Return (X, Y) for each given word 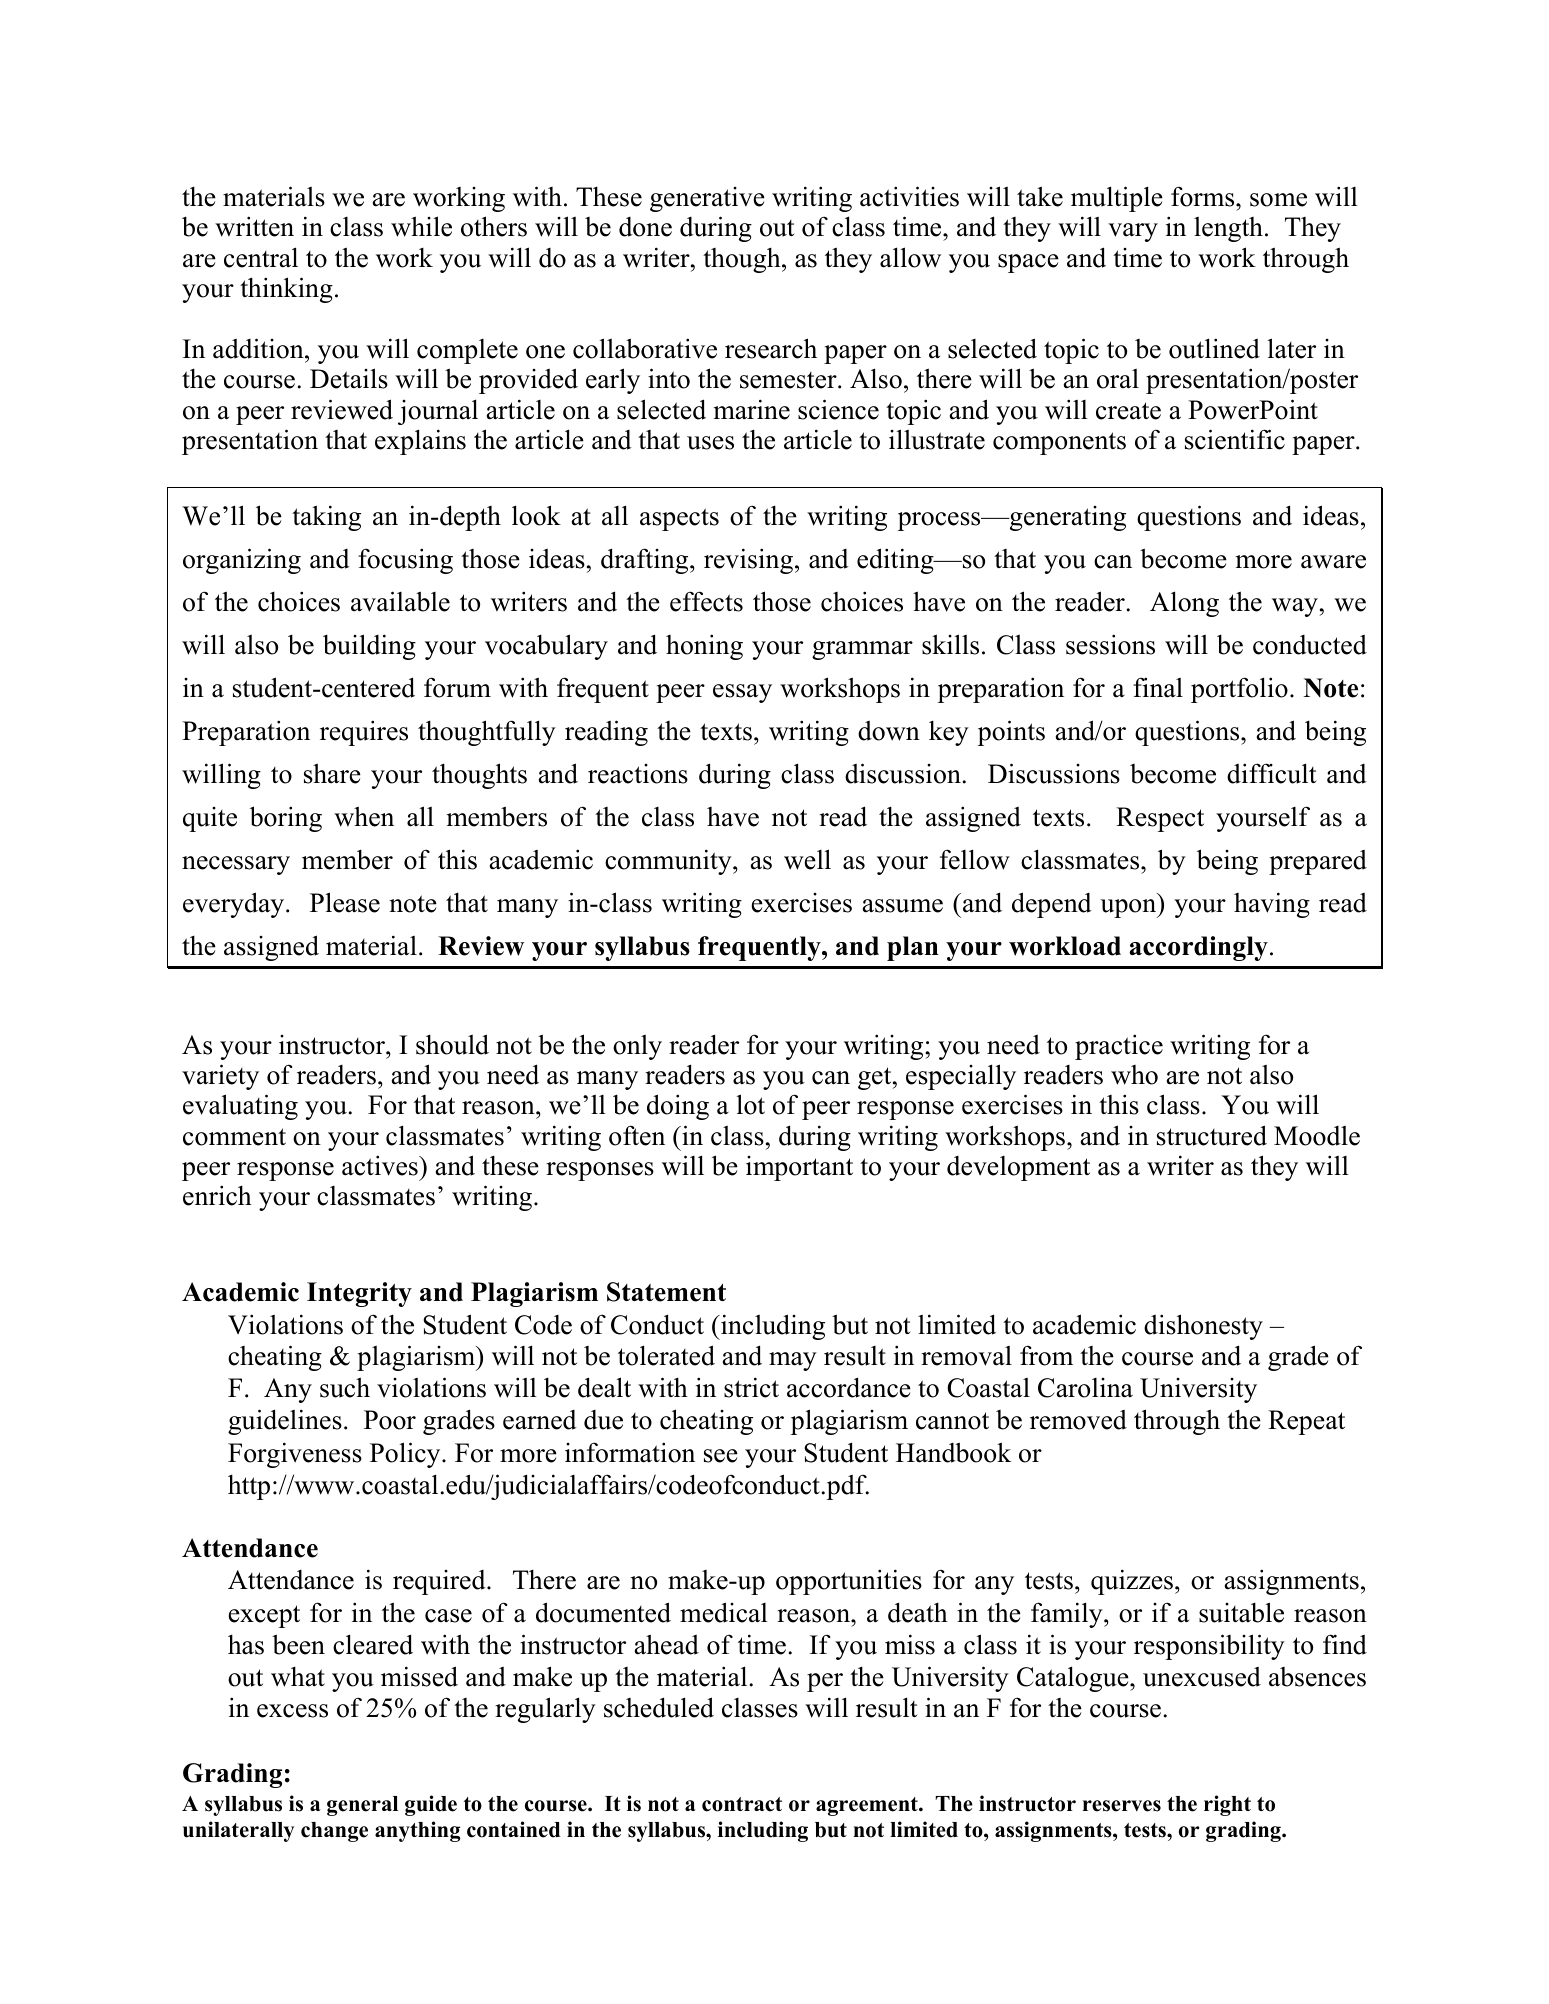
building (369, 647)
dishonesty (1203, 1327)
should (452, 1044)
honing (704, 647)
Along (1184, 604)
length (1228, 229)
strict (751, 1387)
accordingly (1198, 948)
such (345, 1387)
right (1227, 1805)
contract (742, 1804)
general (362, 1806)
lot (751, 1104)
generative (707, 199)
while (421, 226)
